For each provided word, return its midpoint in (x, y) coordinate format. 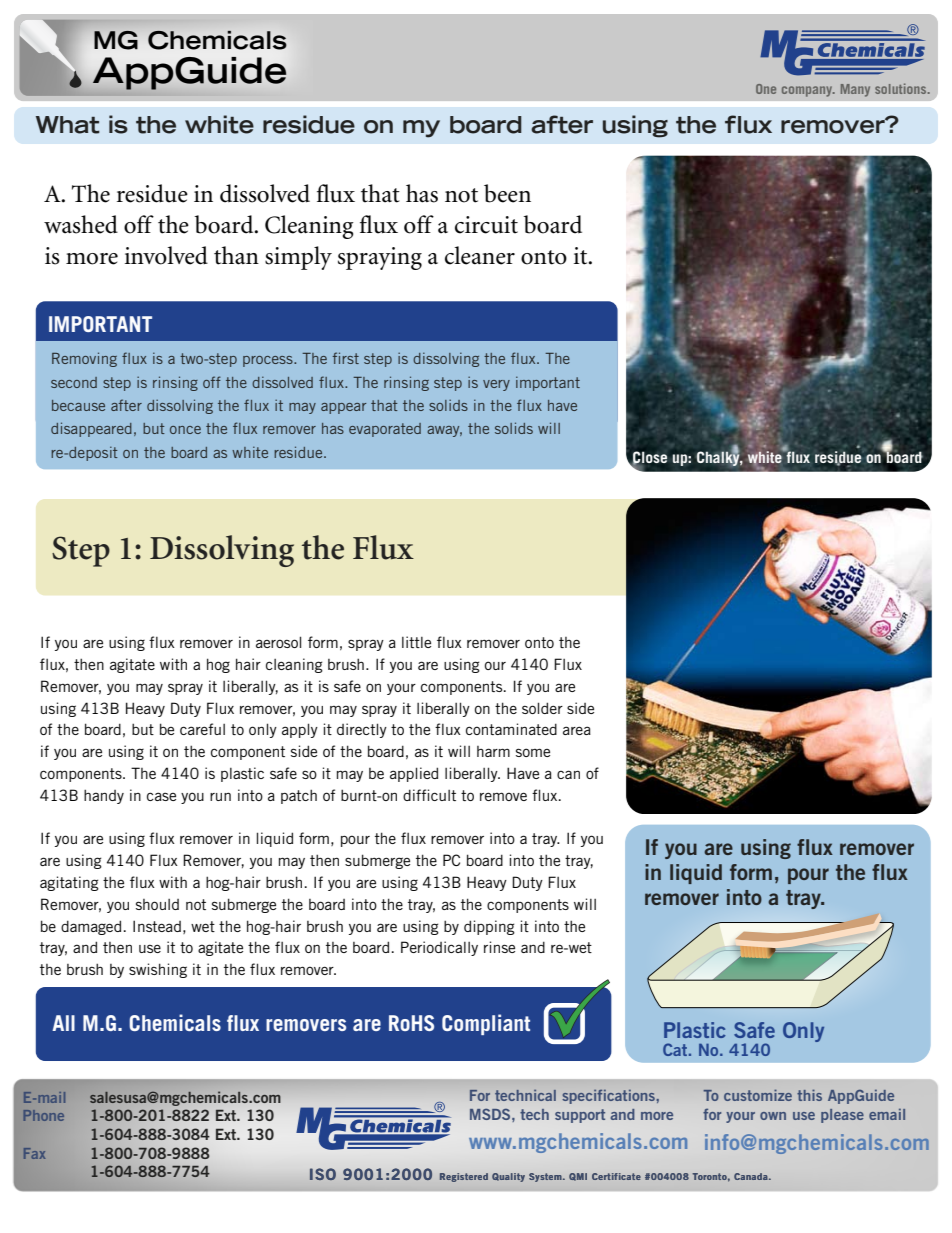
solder (542, 708)
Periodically (439, 948)
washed (81, 224)
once (185, 430)
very (496, 385)
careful (202, 729)
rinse (499, 947)
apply (300, 730)
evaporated (385, 430)
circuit (486, 225)
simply (298, 258)
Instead (157, 926)
